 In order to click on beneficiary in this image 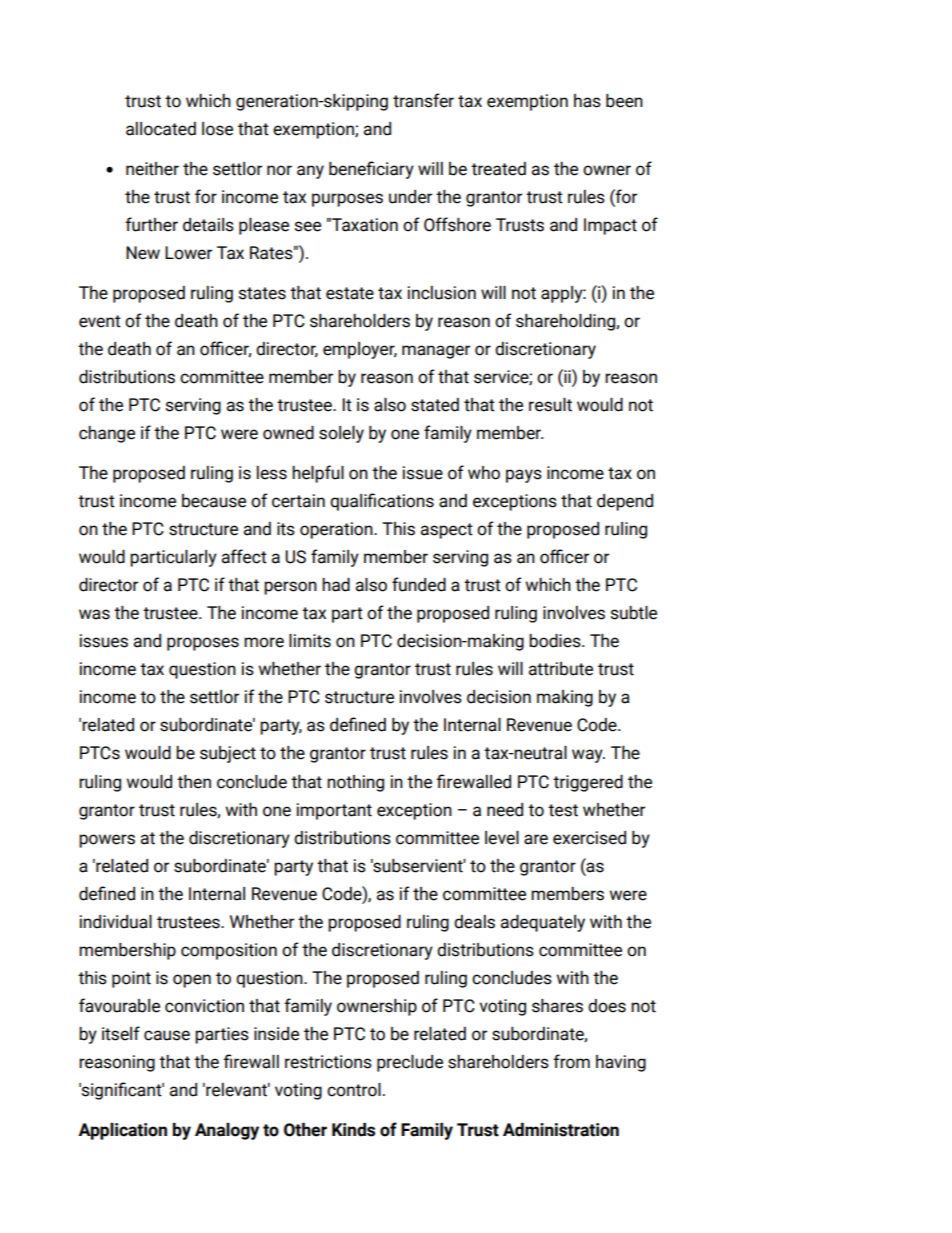, I will do `click(371, 170)`.
